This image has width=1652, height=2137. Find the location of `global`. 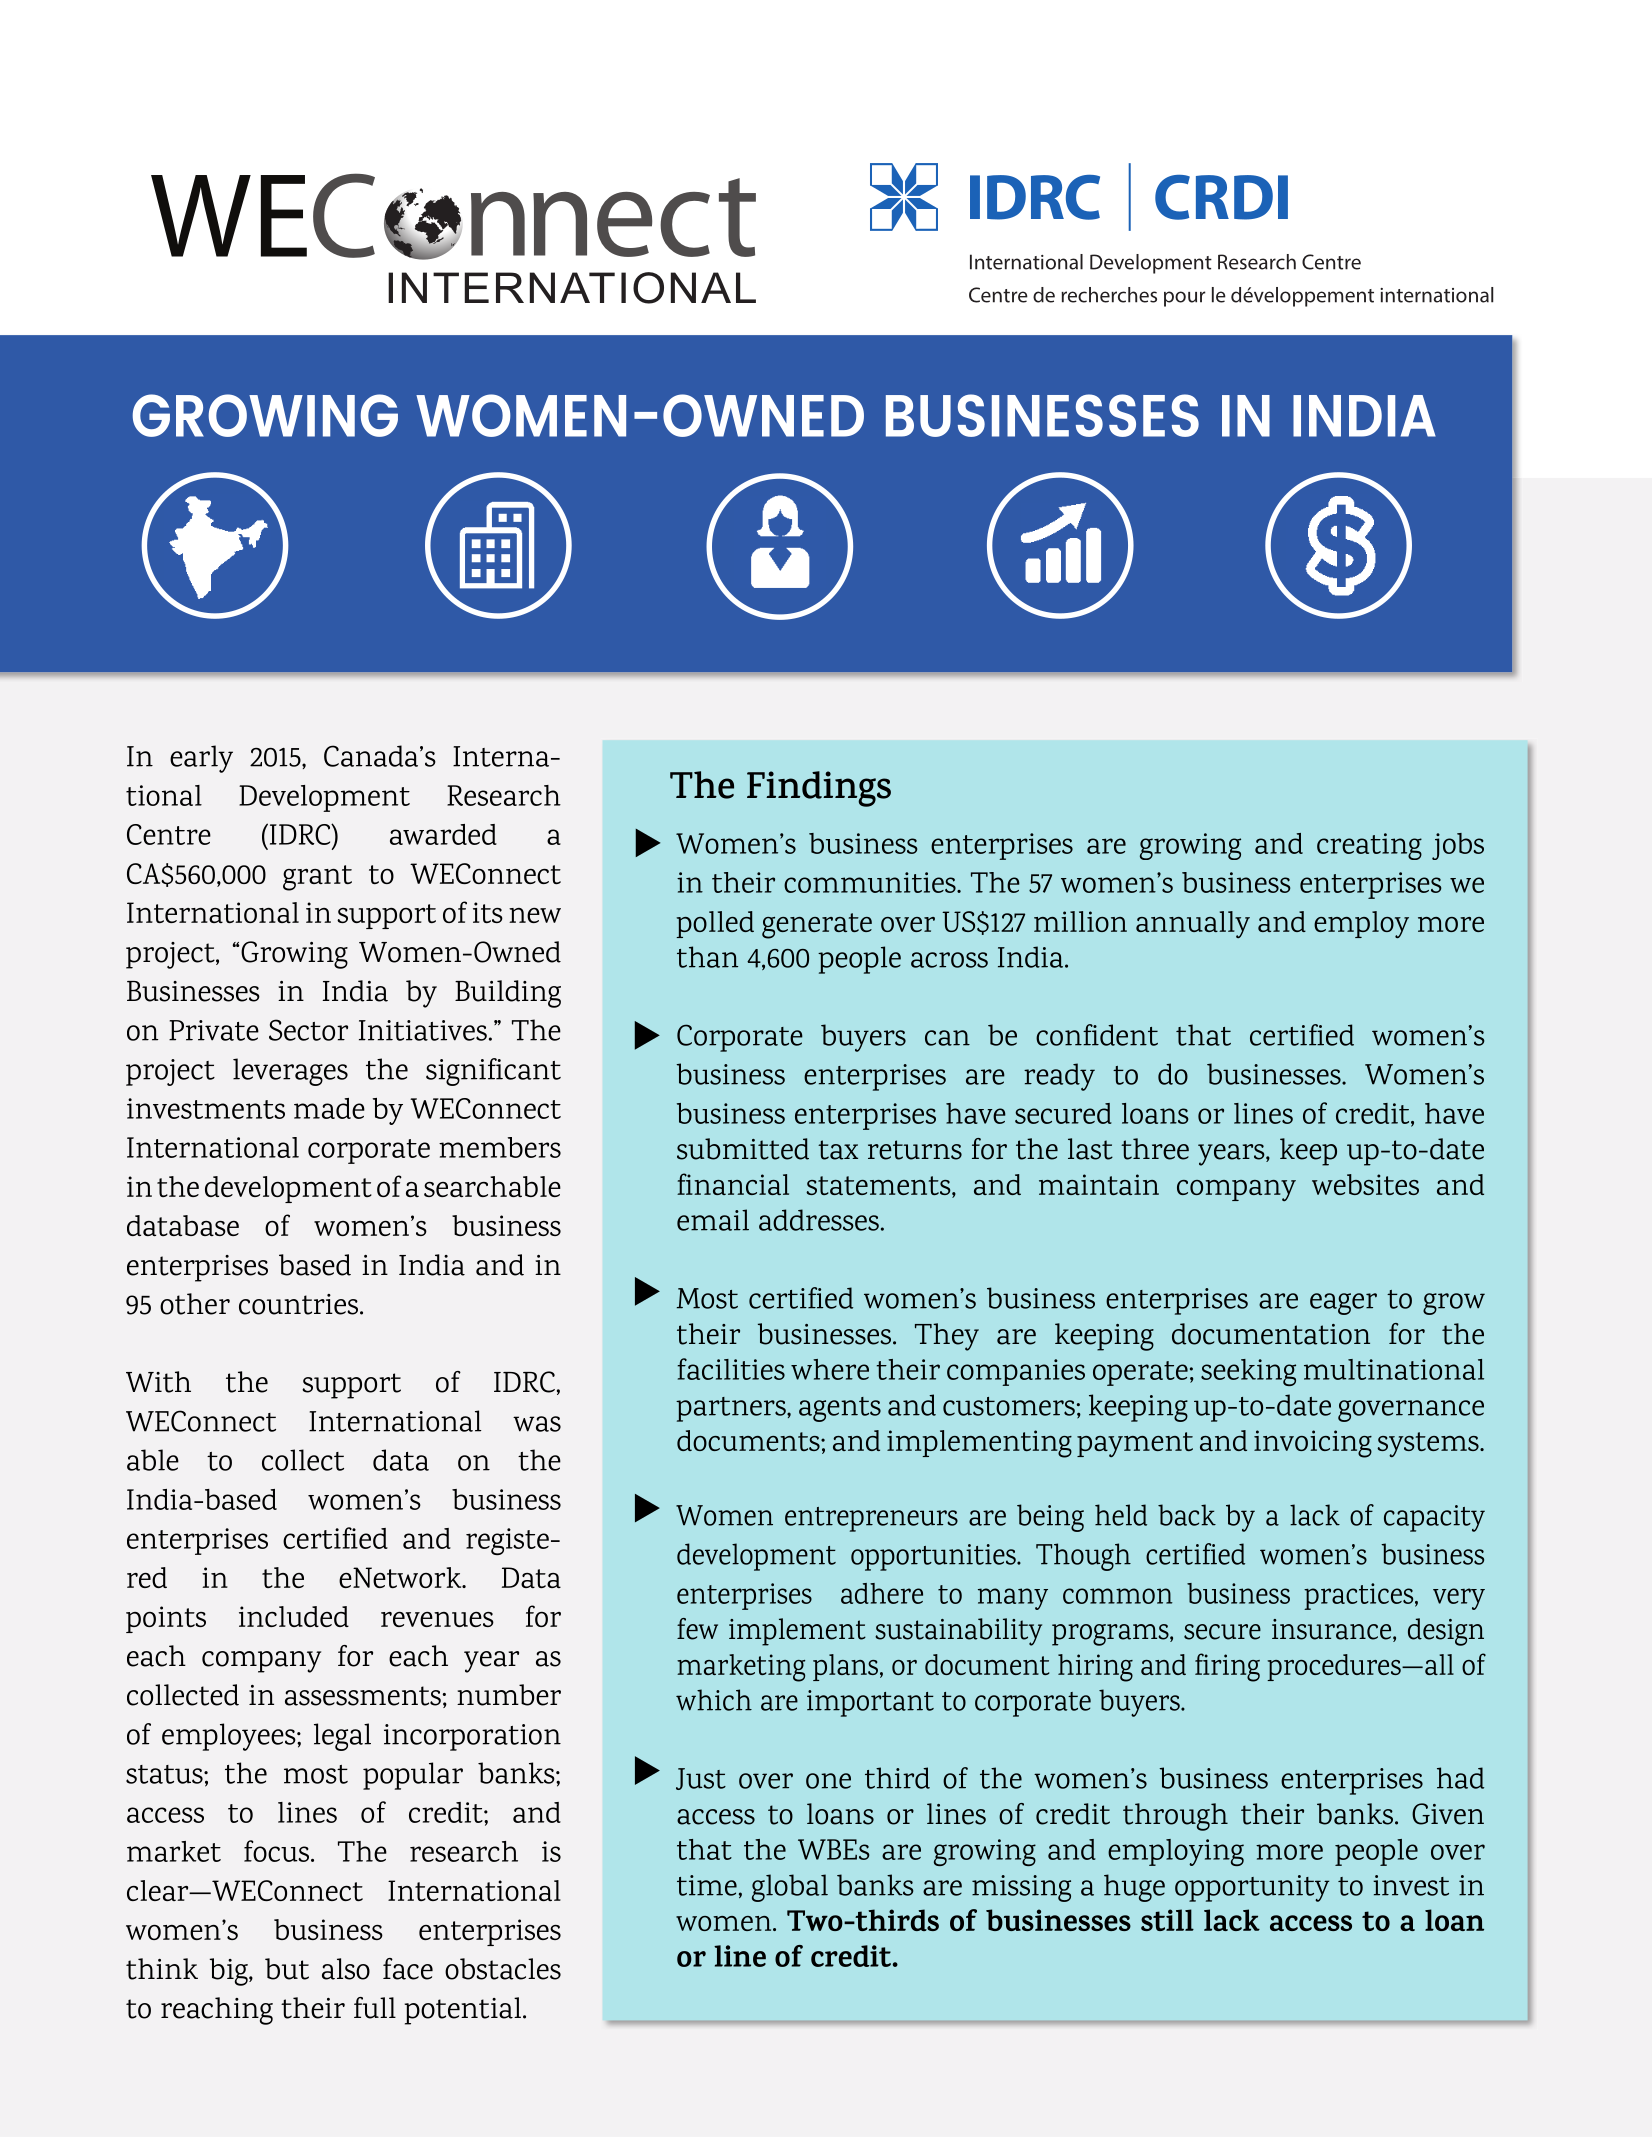

global is located at coordinates (790, 1888).
